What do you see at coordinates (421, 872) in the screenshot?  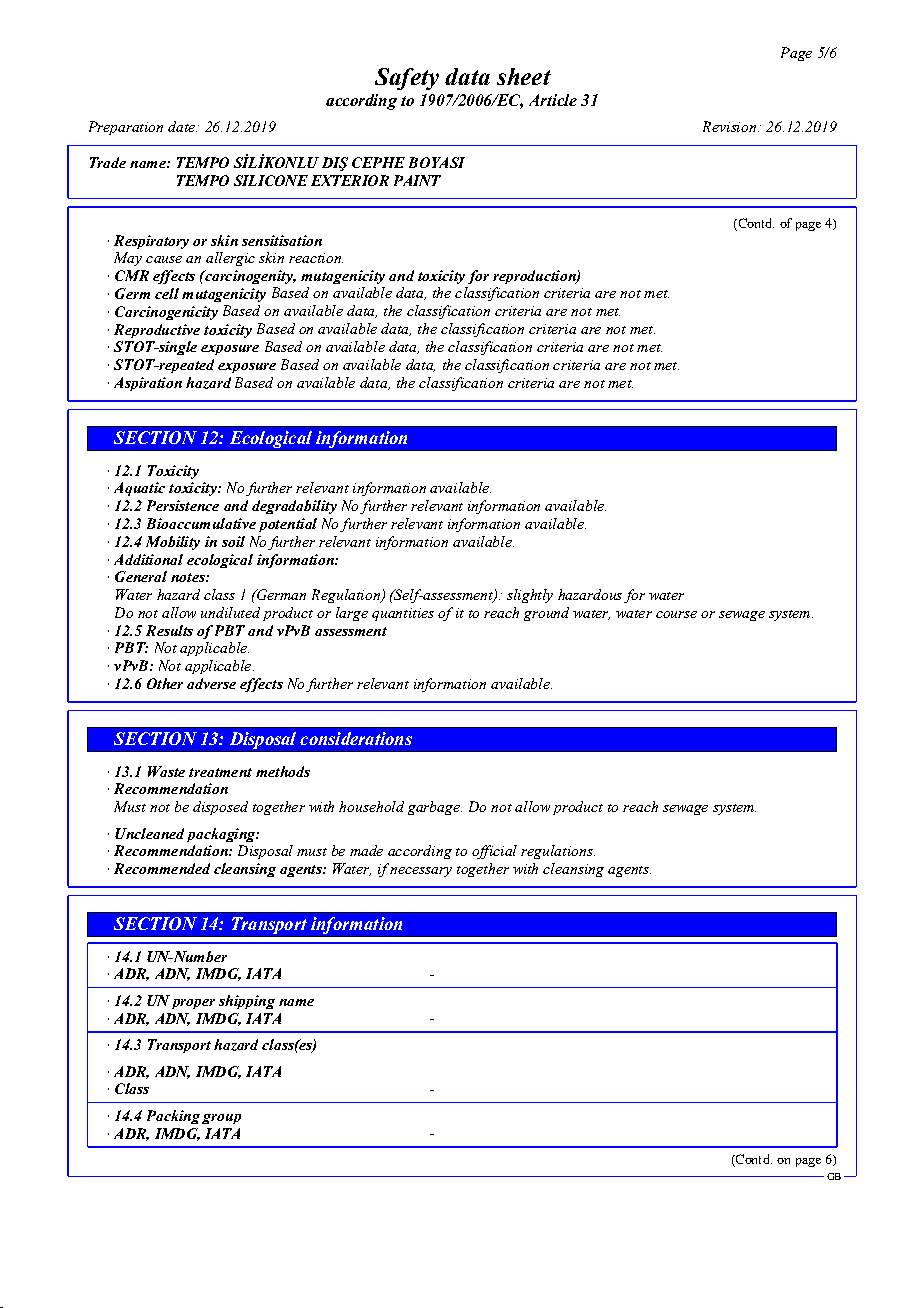 I see `necessary` at bounding box center [421, 872].
